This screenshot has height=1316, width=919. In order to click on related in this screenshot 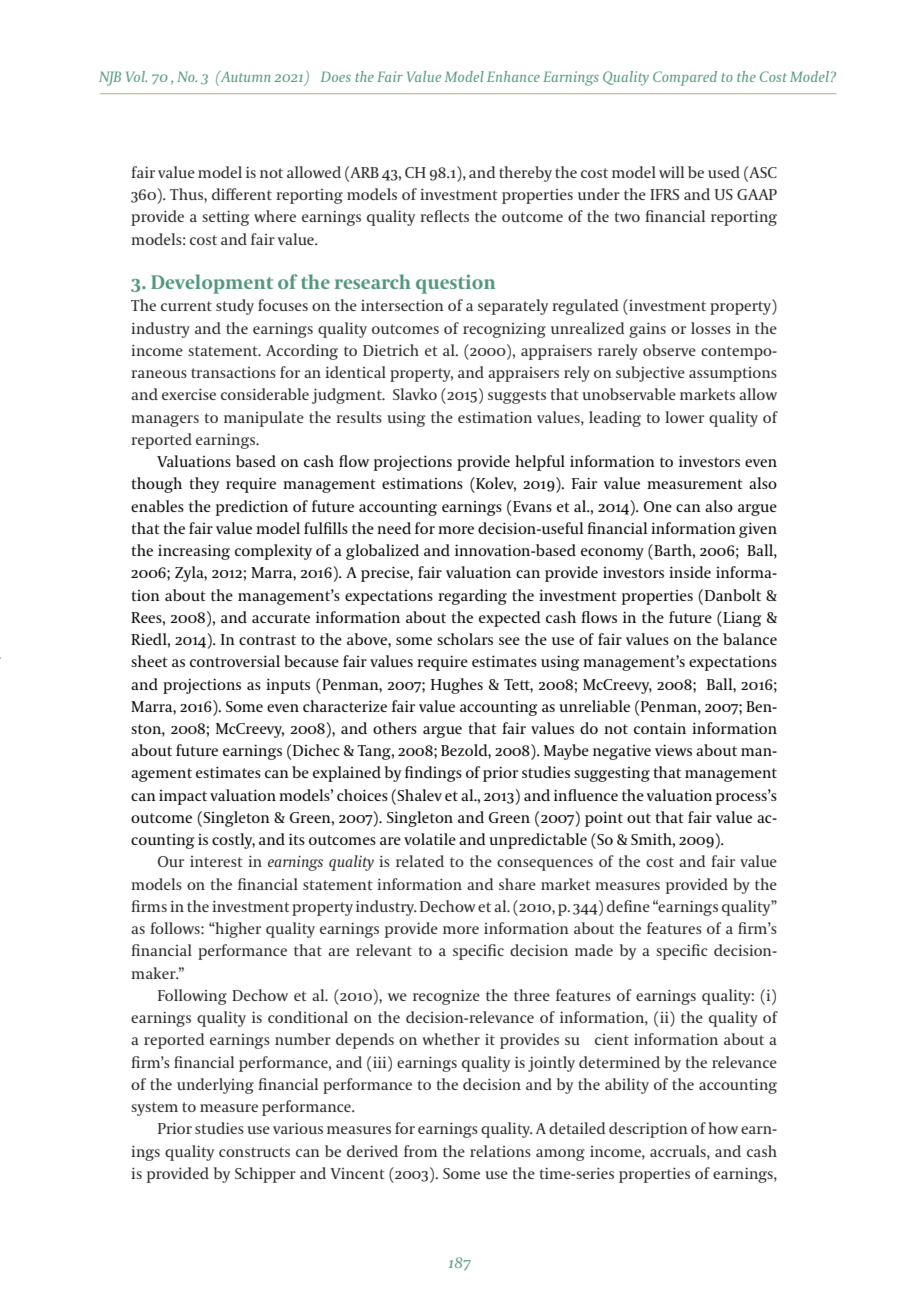, I will do `click(420, 861)`.
